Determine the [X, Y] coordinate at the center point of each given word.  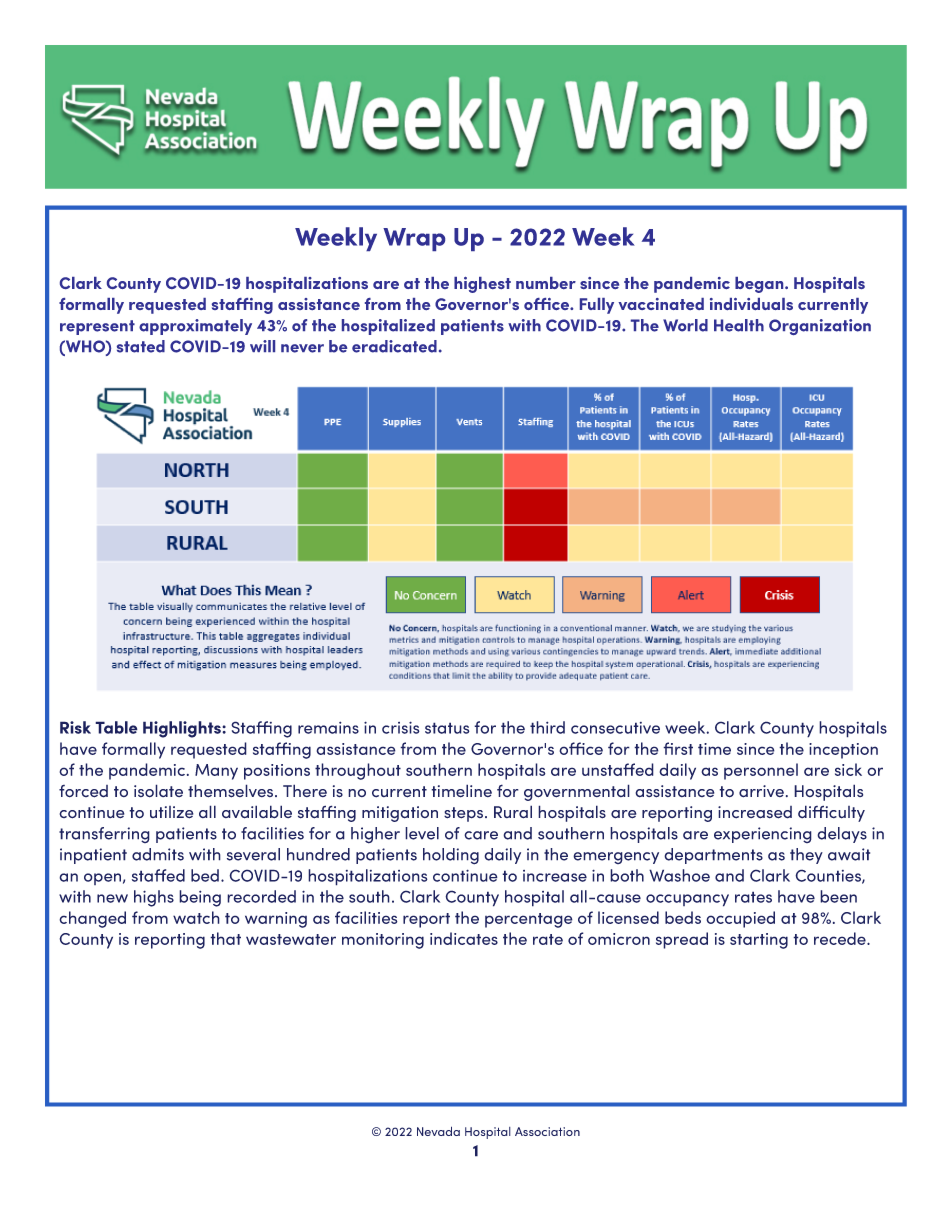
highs [154, 898]
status [447, 728]
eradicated [394, 346]
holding [451, 856]
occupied [740, 919]
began [760, 285]
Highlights [183, 729]
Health [739, 325]
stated [141, 346]
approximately [195, 327]
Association [547, 1131]
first [678, 748]
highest [482, 285]
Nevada [438, 1131]
